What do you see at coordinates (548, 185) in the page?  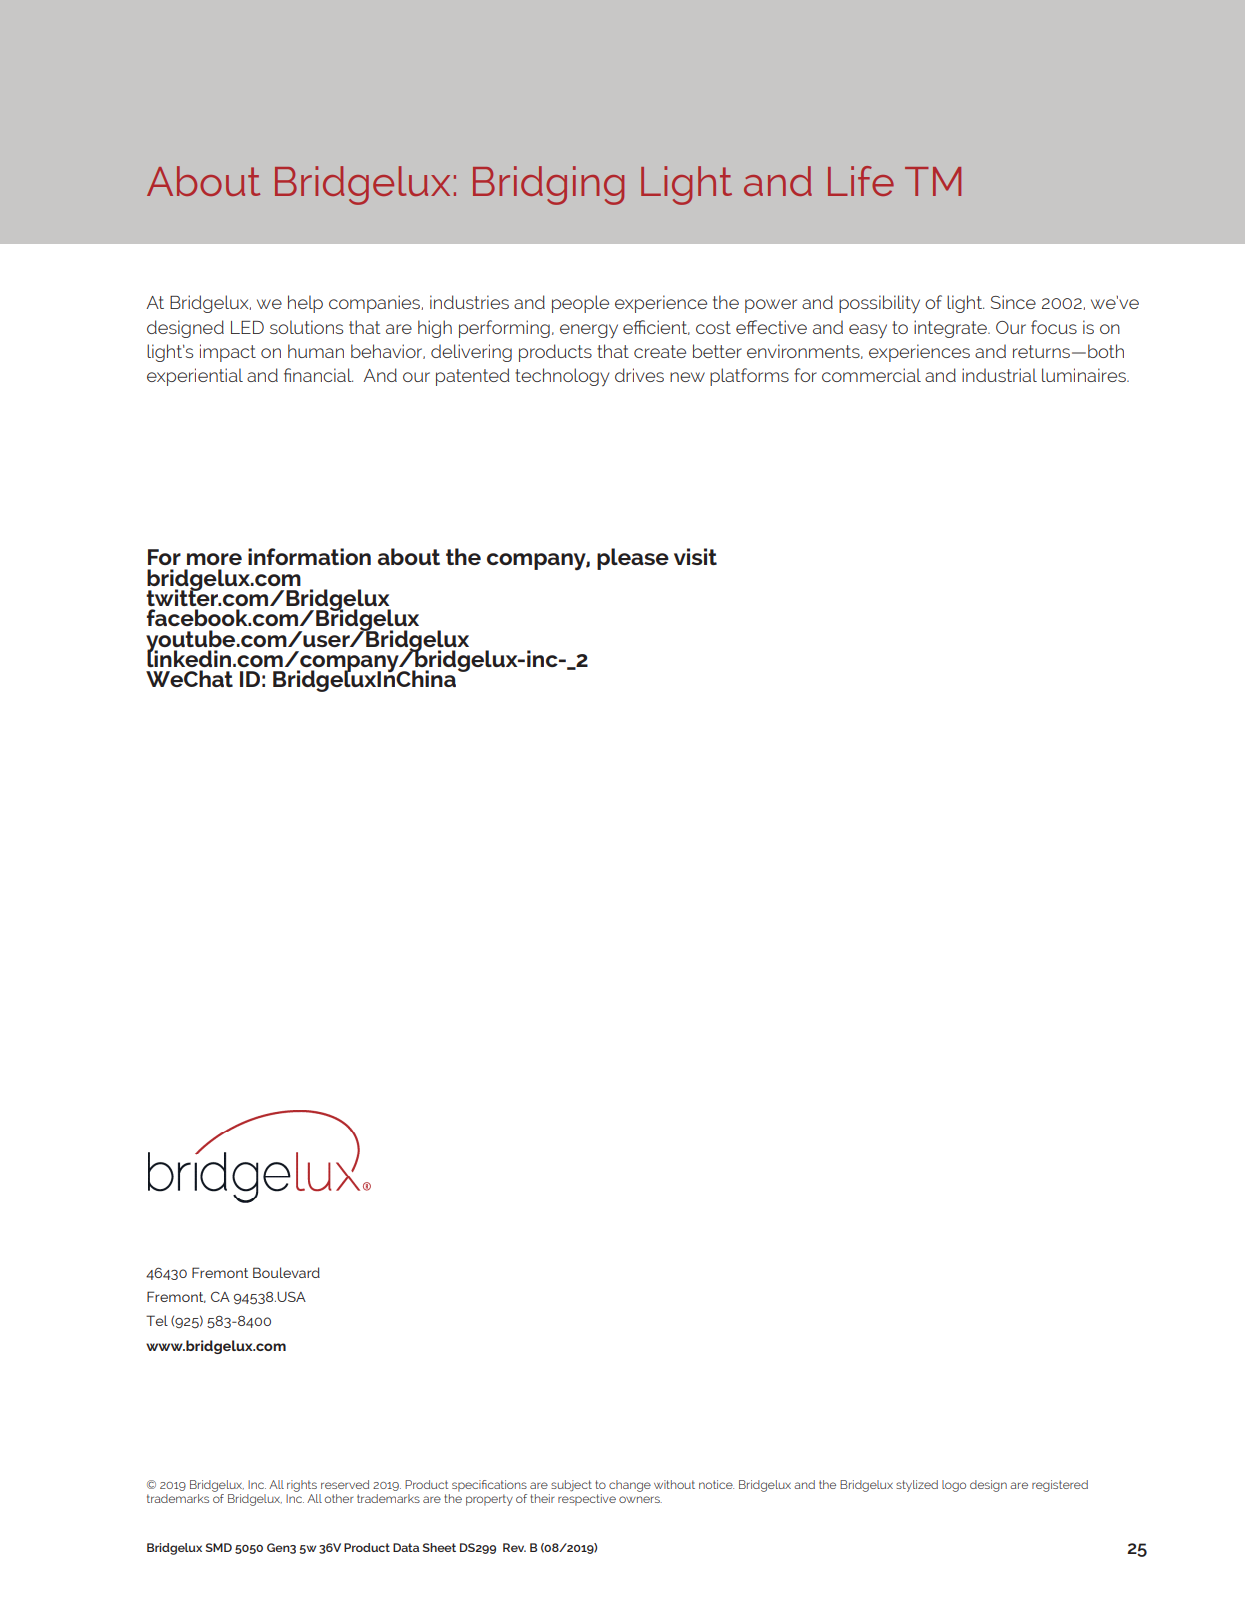 I see `Bridging` at bounding box center [548, 185].
